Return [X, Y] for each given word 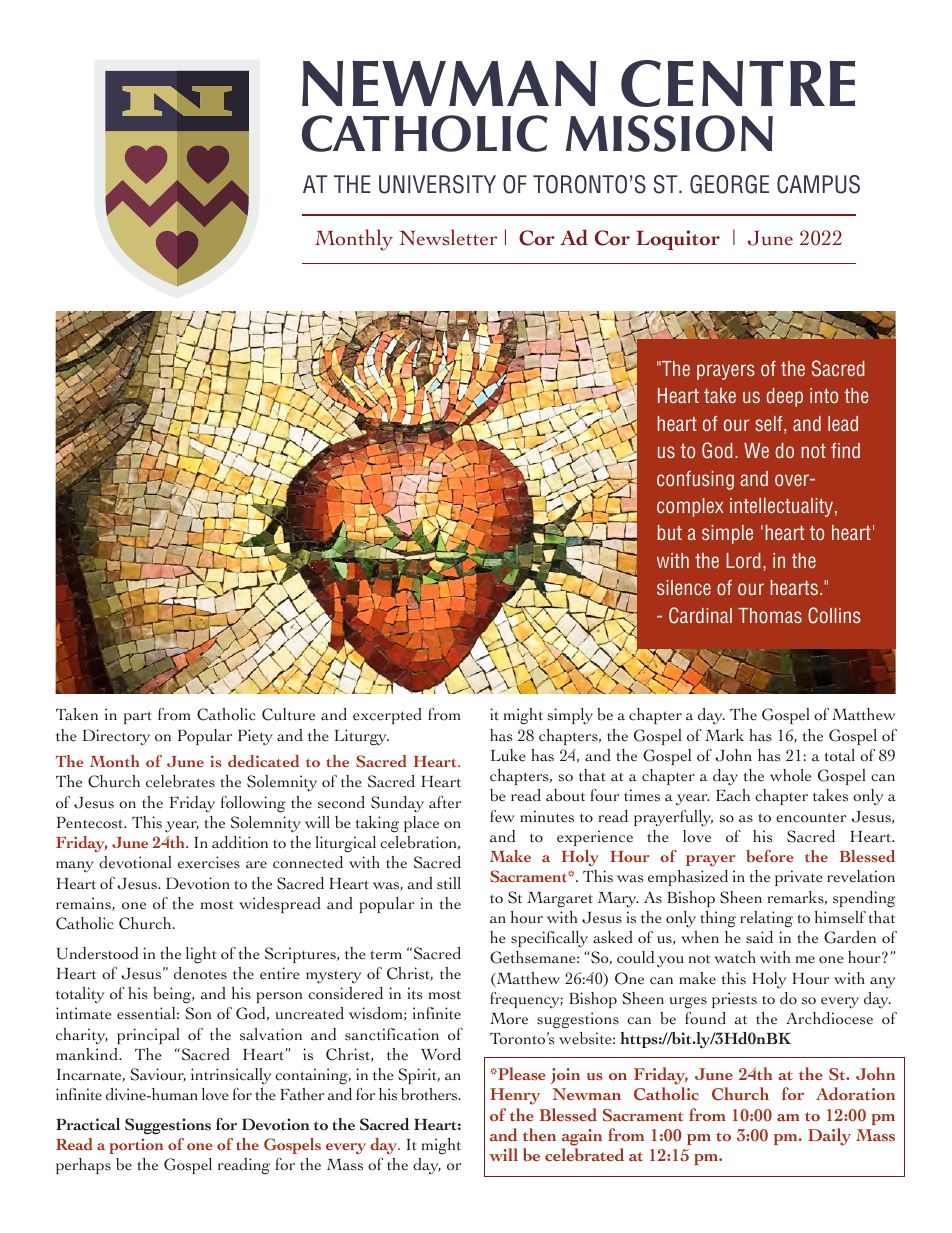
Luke [508, 755]
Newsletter [448, 237]
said [759, 937]
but [670, 532]
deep [784, 397]
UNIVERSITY [437, 184]
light [201, 955]
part [138, 717]
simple [727, 534]
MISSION [669, 133]
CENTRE [738, 83]
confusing [695, 480]
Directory [116, 737]
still [449, 883]
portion [136, 1146]
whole [790, 775]
